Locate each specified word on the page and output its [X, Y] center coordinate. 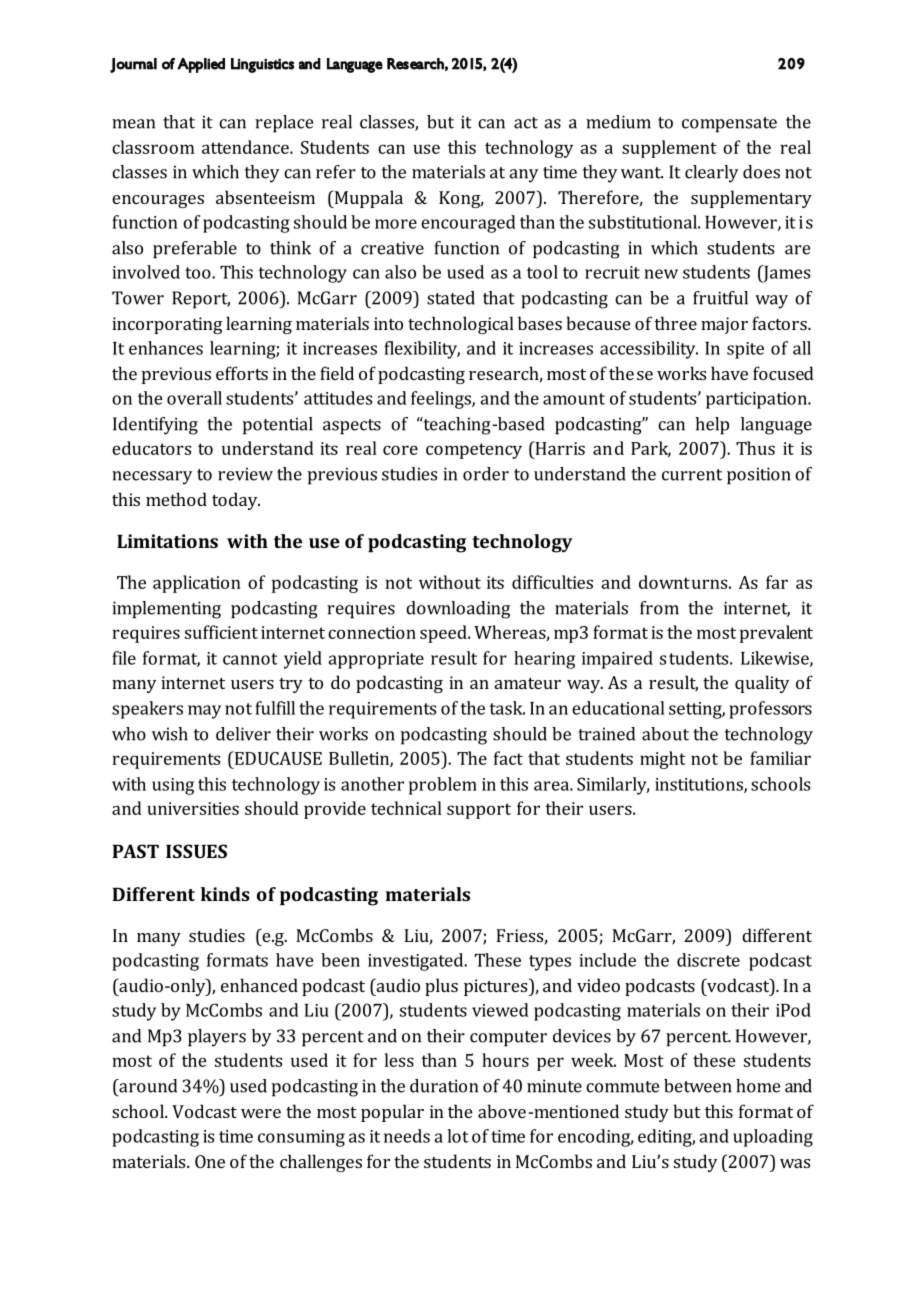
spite [745, 350]
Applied [201, 65]
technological [461, 325]
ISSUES [196, 851]
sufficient [221, 632]
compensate [729, 125]
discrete [708, 960]
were [261, 1113]
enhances [166, 348]
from [659, 608]
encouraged [468, 224]
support [479, 811]
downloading [458, 610]
